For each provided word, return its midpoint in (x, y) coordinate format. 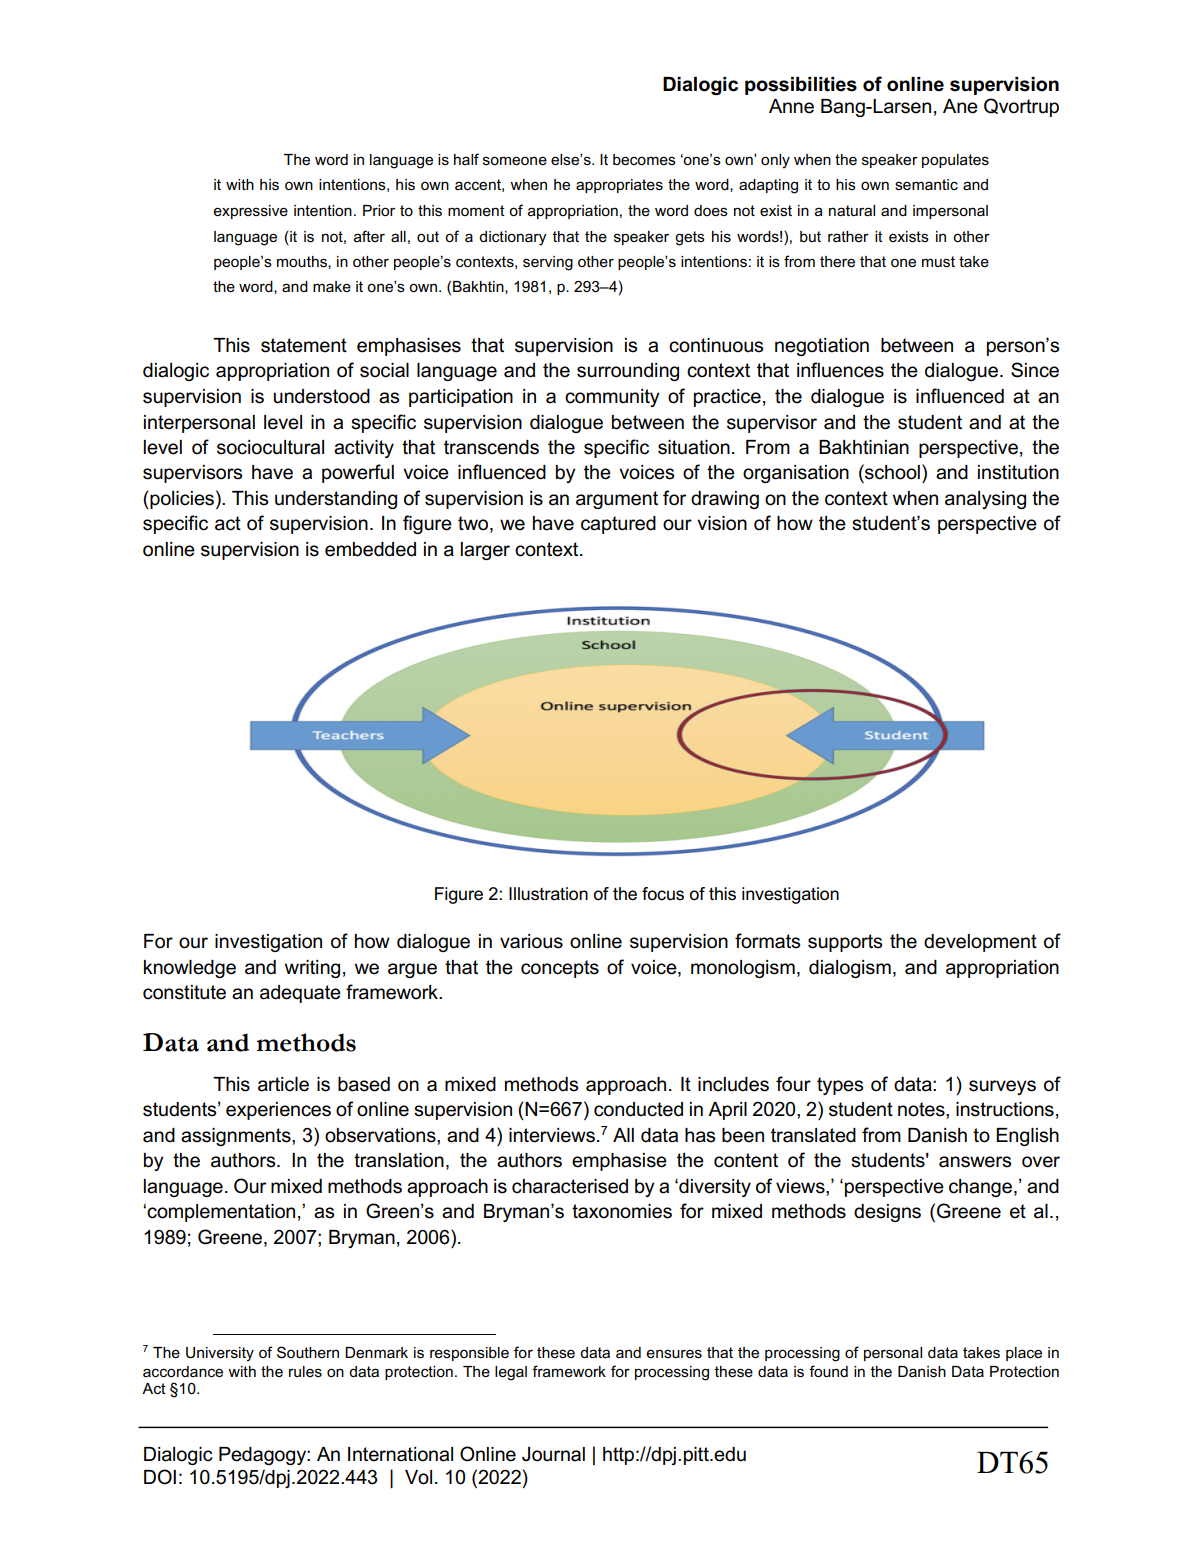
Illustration (548, 894)
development (980, 943)
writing (312, 969)
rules (305, 1371)
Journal (553, 1454)
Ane (960, 106)
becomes (644, 159)
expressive (251, 212)
